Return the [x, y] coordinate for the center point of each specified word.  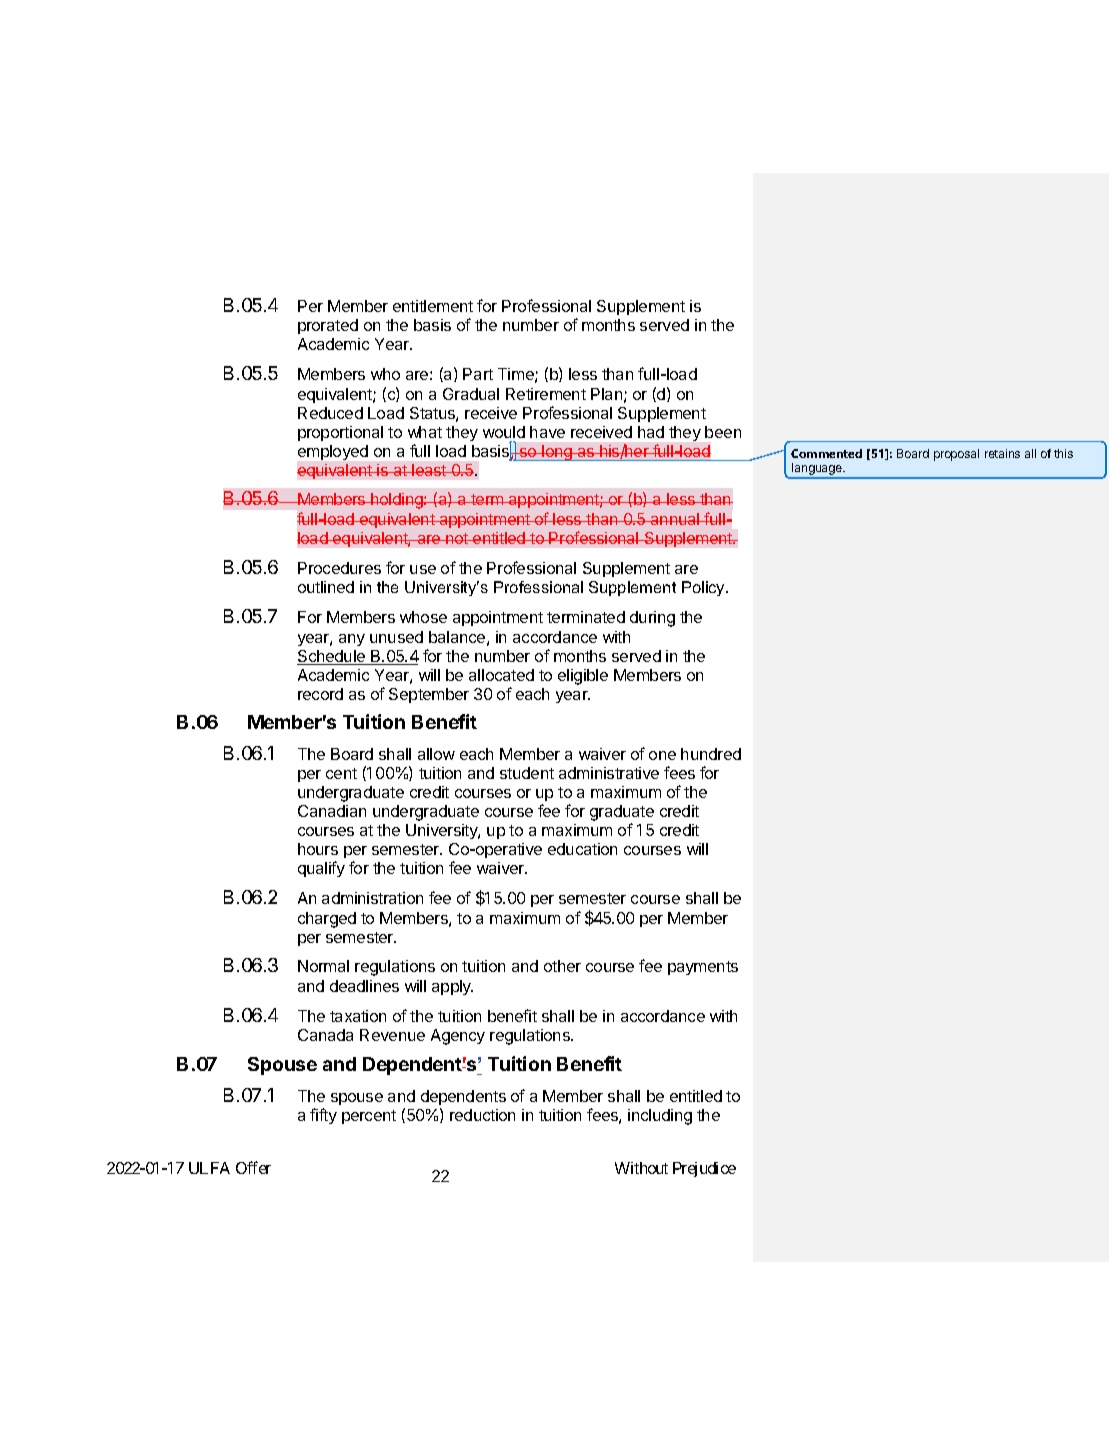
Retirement [546, 394]
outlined [326, 587]
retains [1002, 453]
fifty [323, 1116]
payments [703, 968]
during [652, 619]
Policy [704, 588]
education [582, 849]
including [660, 1117]
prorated [328, 326]
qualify [321, 869]
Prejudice [704, 1169]
